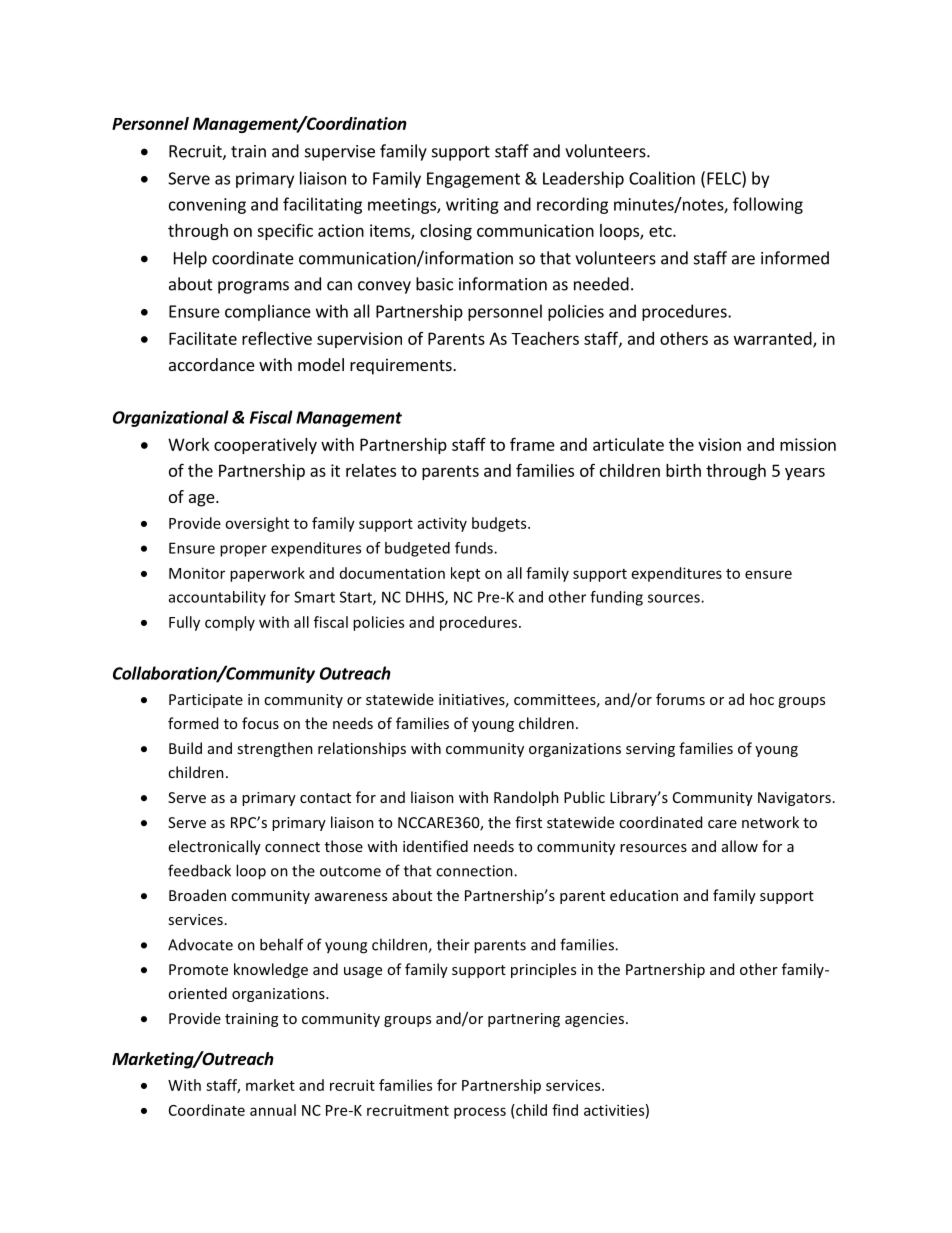 This page has height=1233, width=952. I want to click on convening, so click(207, 206).
